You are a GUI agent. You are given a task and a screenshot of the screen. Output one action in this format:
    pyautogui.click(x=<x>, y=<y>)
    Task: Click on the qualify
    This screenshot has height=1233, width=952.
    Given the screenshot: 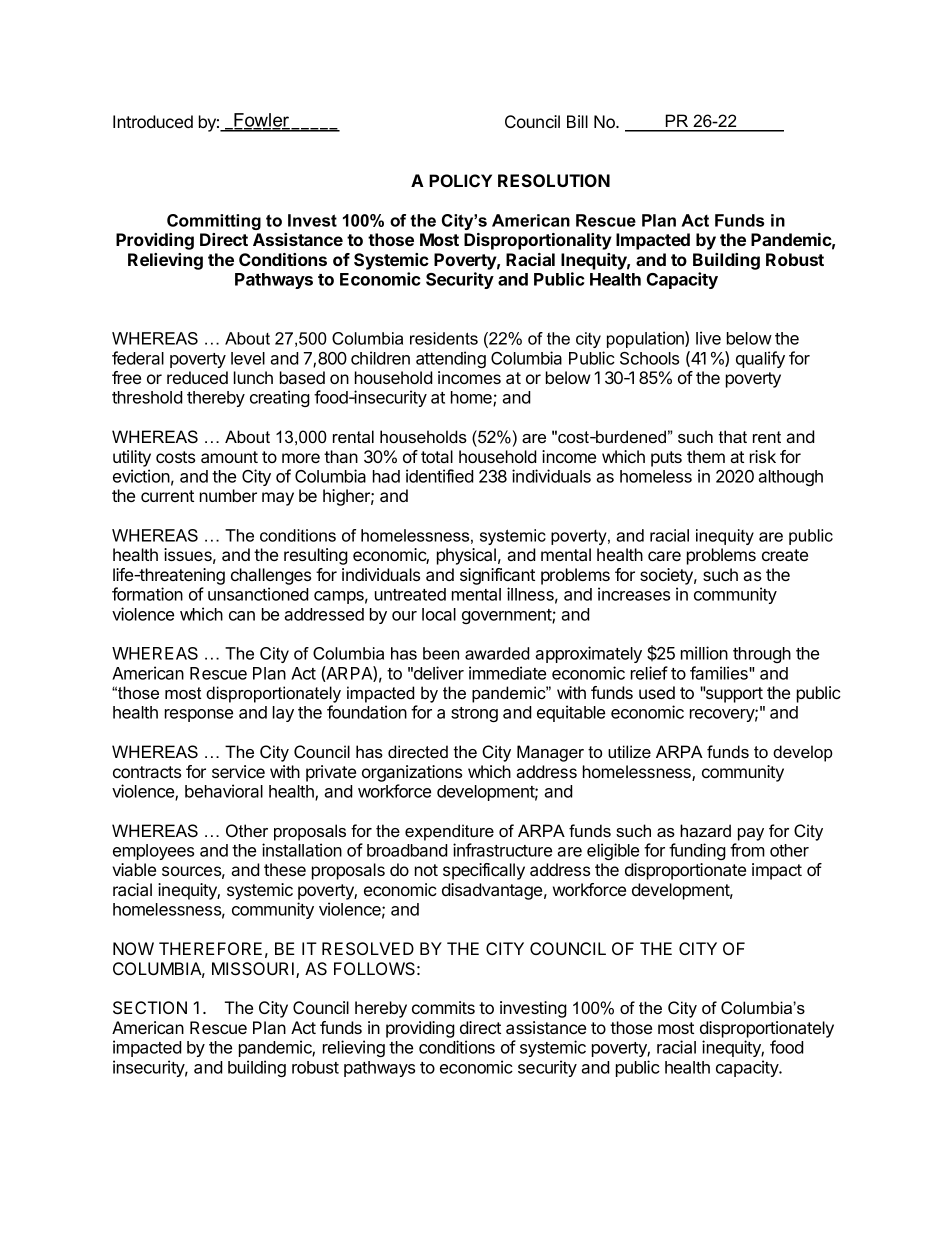 What is the action you would take?
    pyautogui.click(x=760, y=359)
